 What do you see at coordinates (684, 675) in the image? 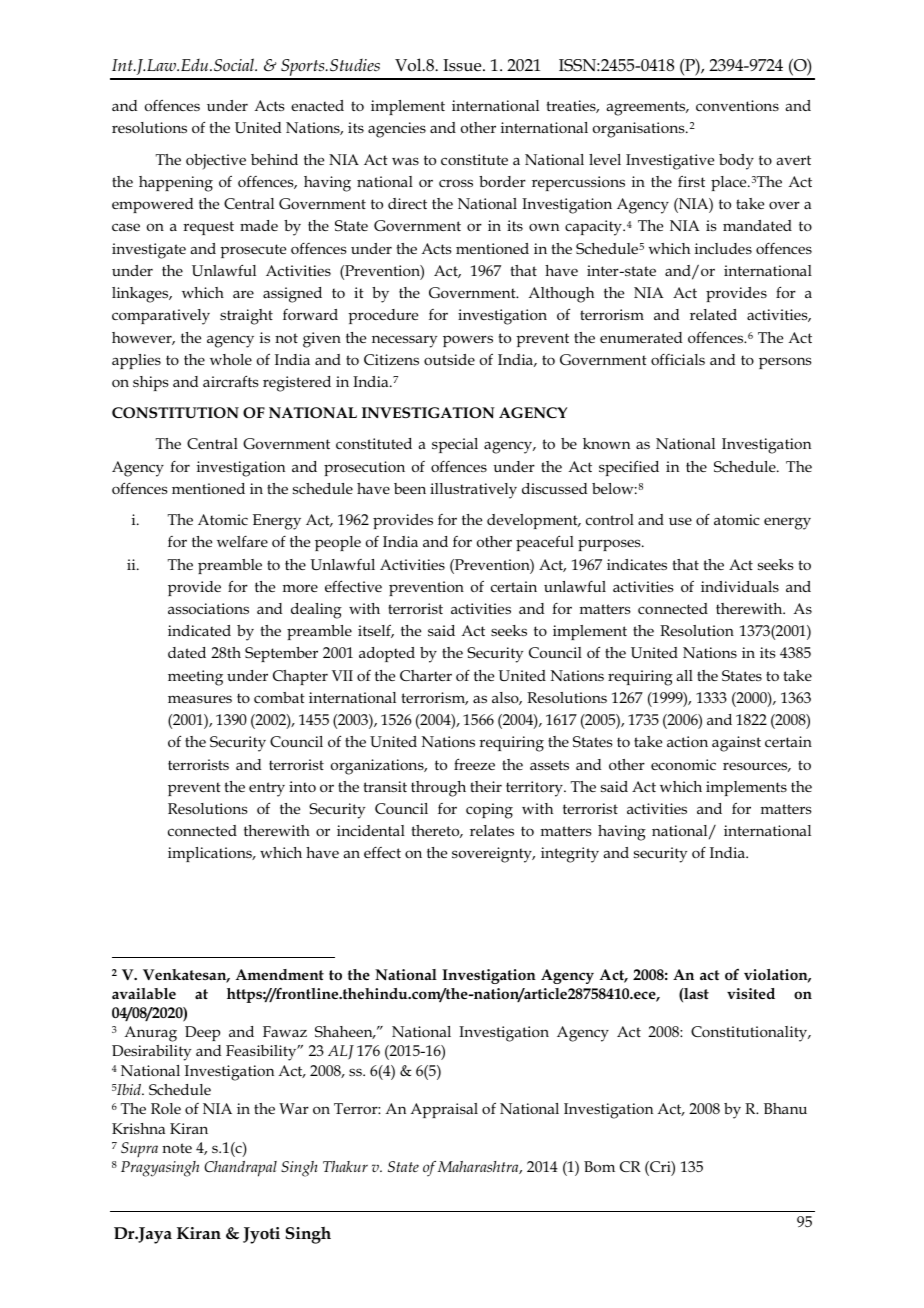
I see `all` at bounding box center [684, 675].
